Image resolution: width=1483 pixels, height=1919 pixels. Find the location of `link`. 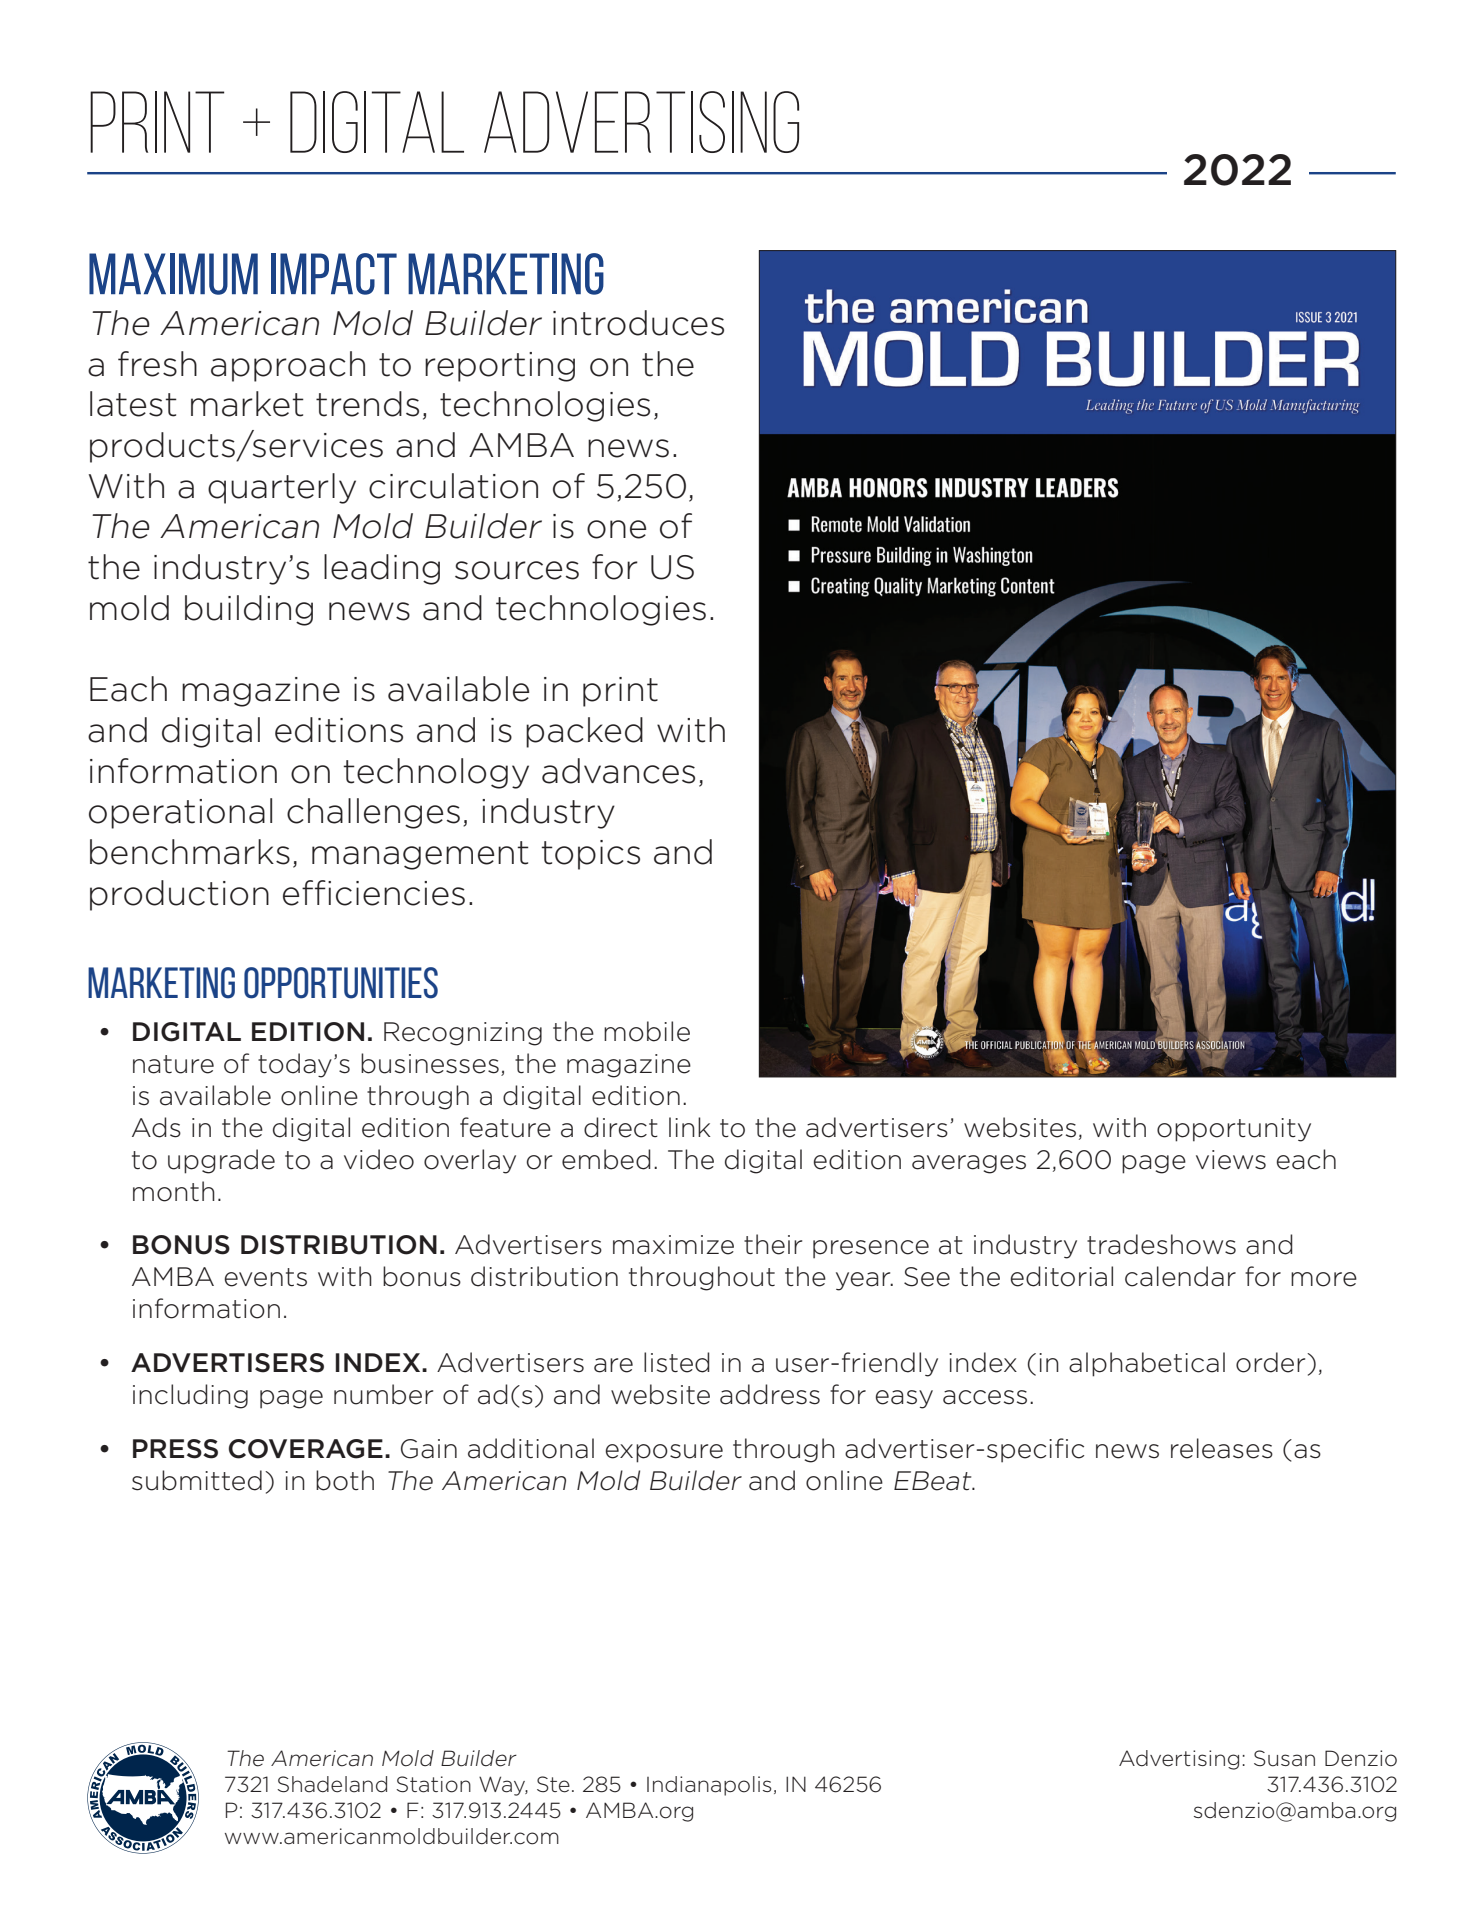

link is located at coordinates (689, 1127).
